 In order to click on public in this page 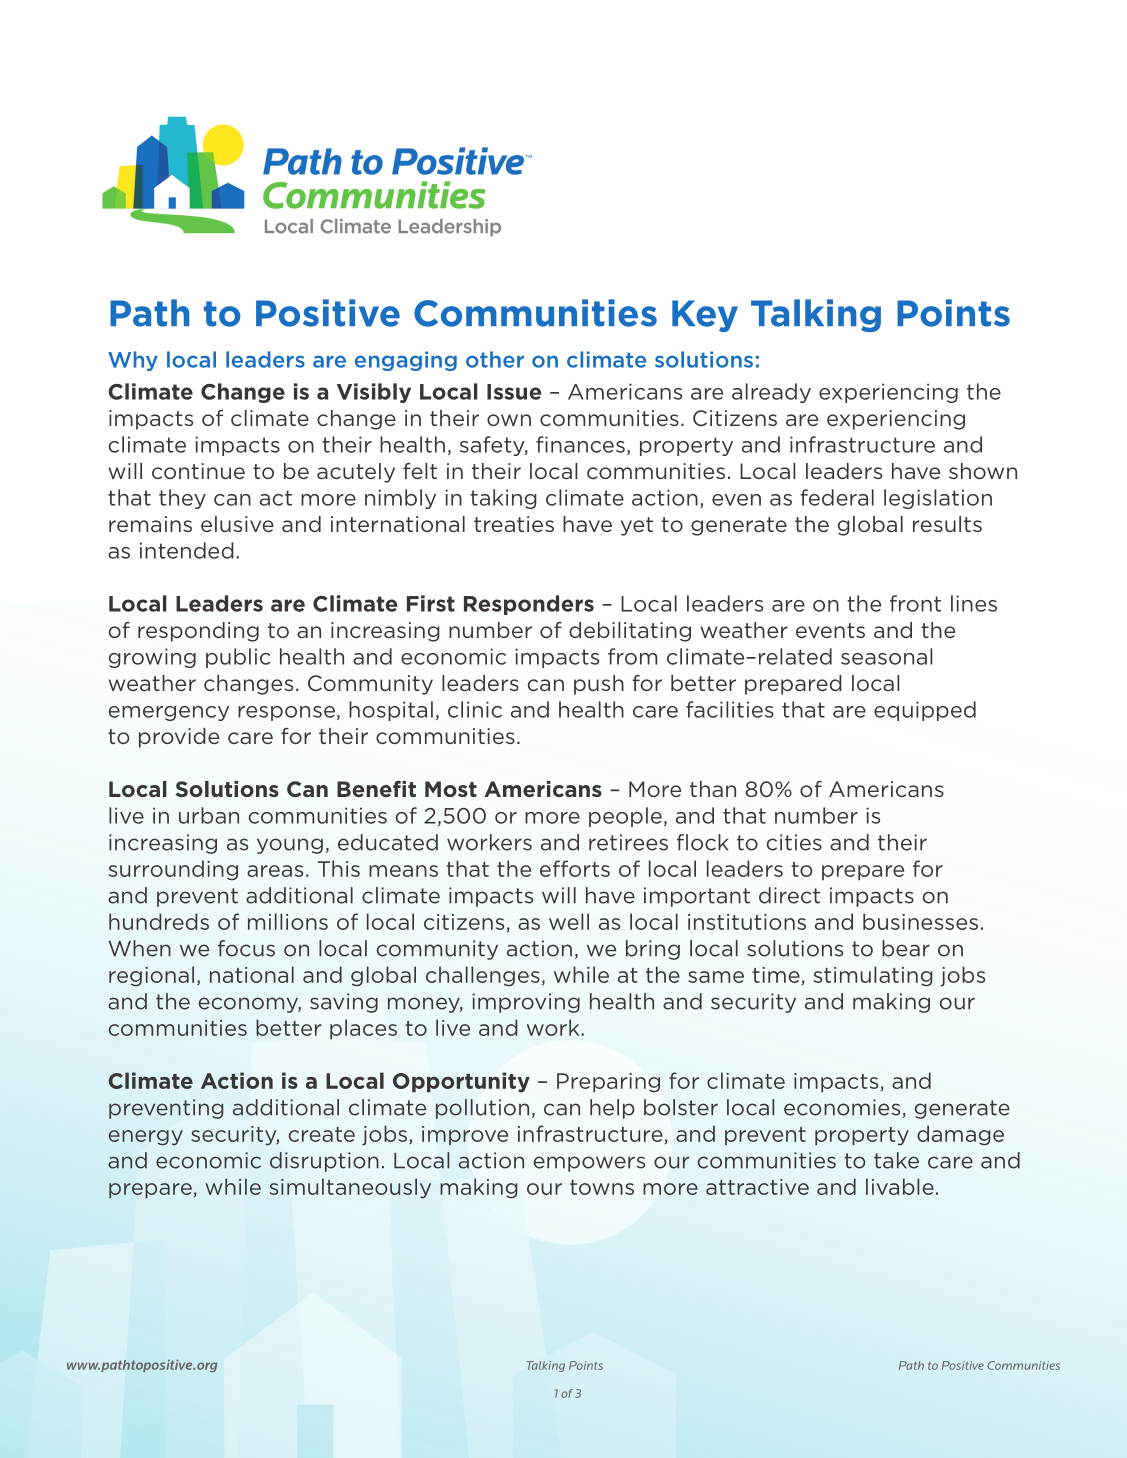, I will do `click(238, 658)`.
